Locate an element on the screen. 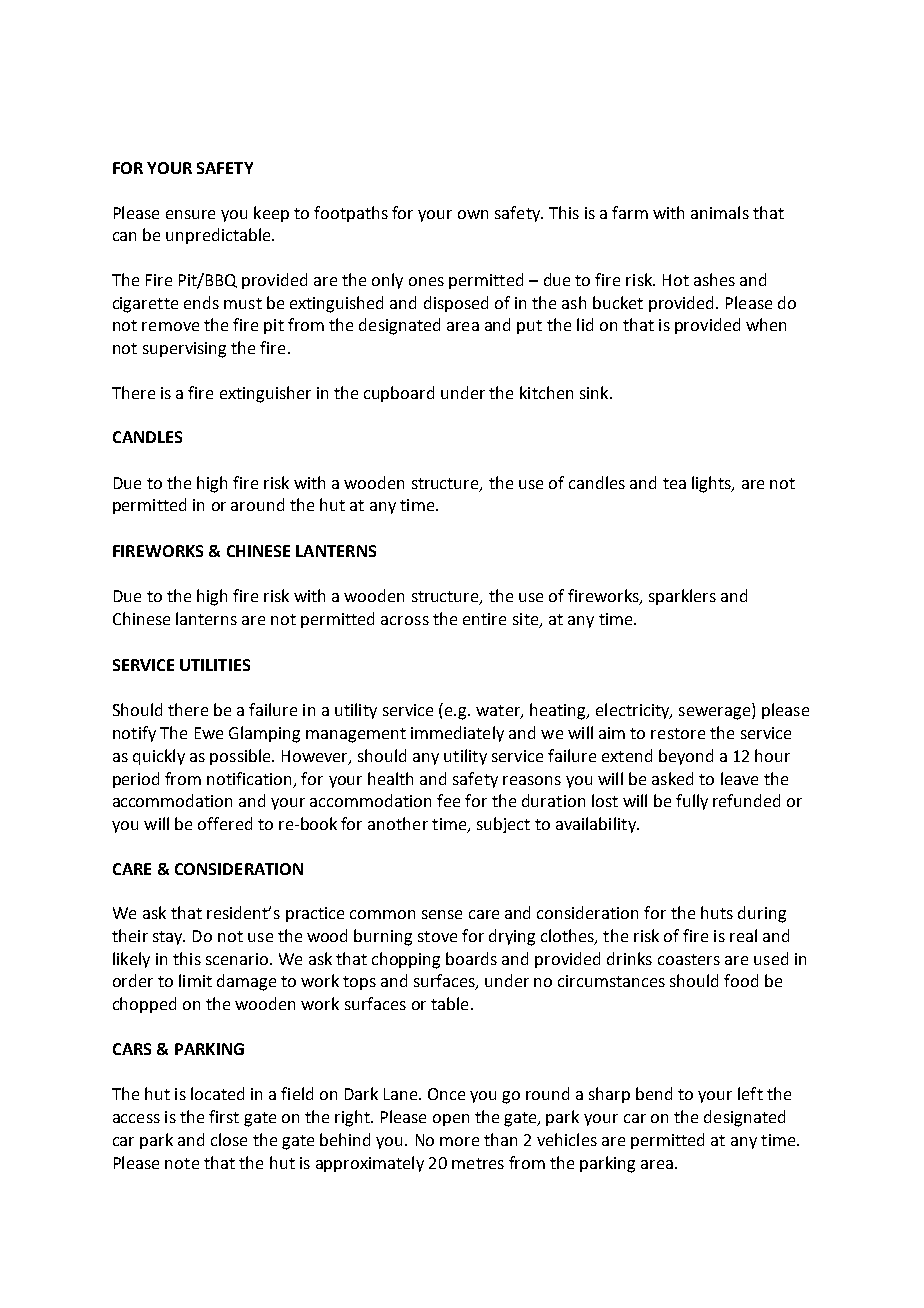 The image size is (924, 1308). more is located at coordinates (459, 1141).
